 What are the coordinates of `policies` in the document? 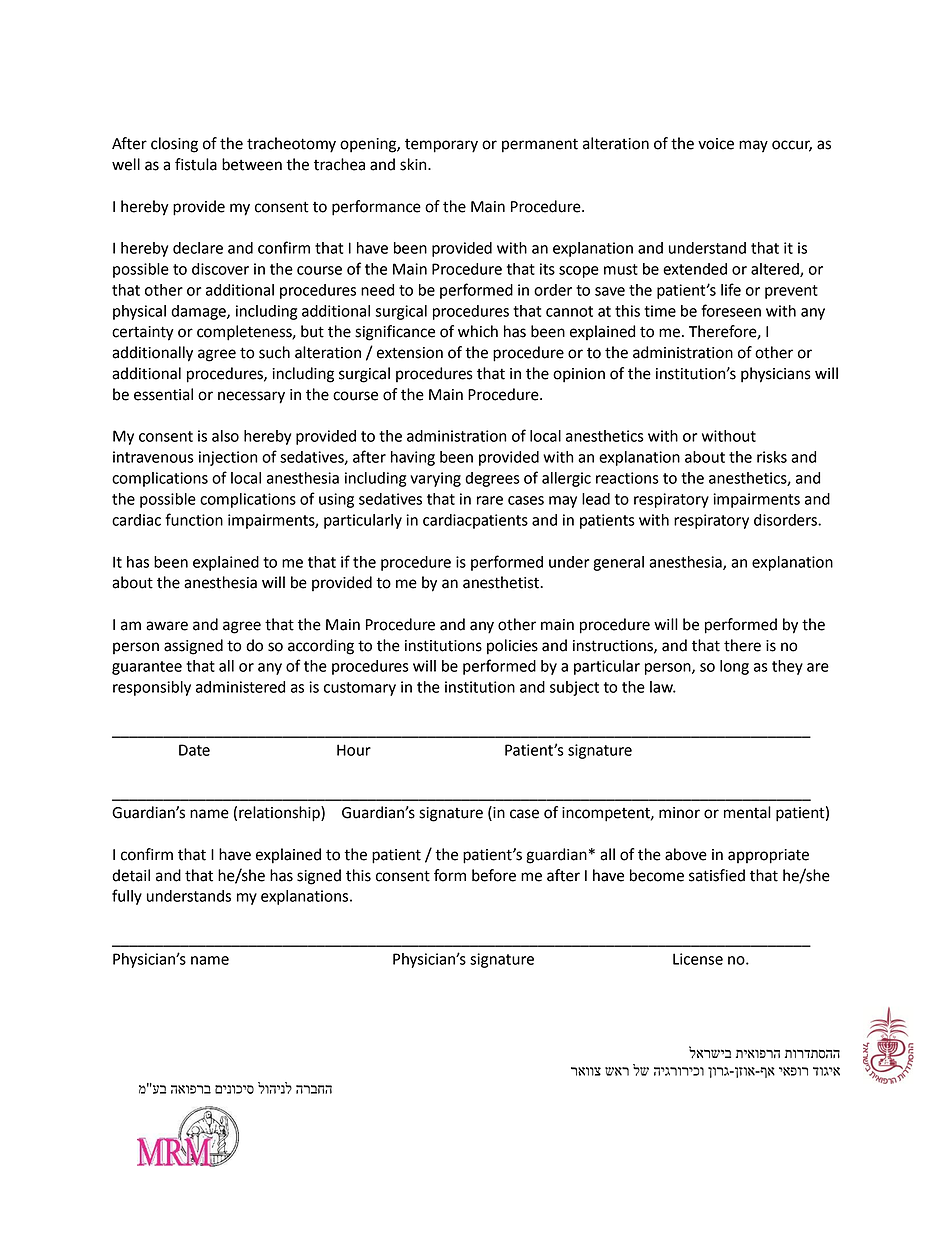 It's located at (512, 647).
